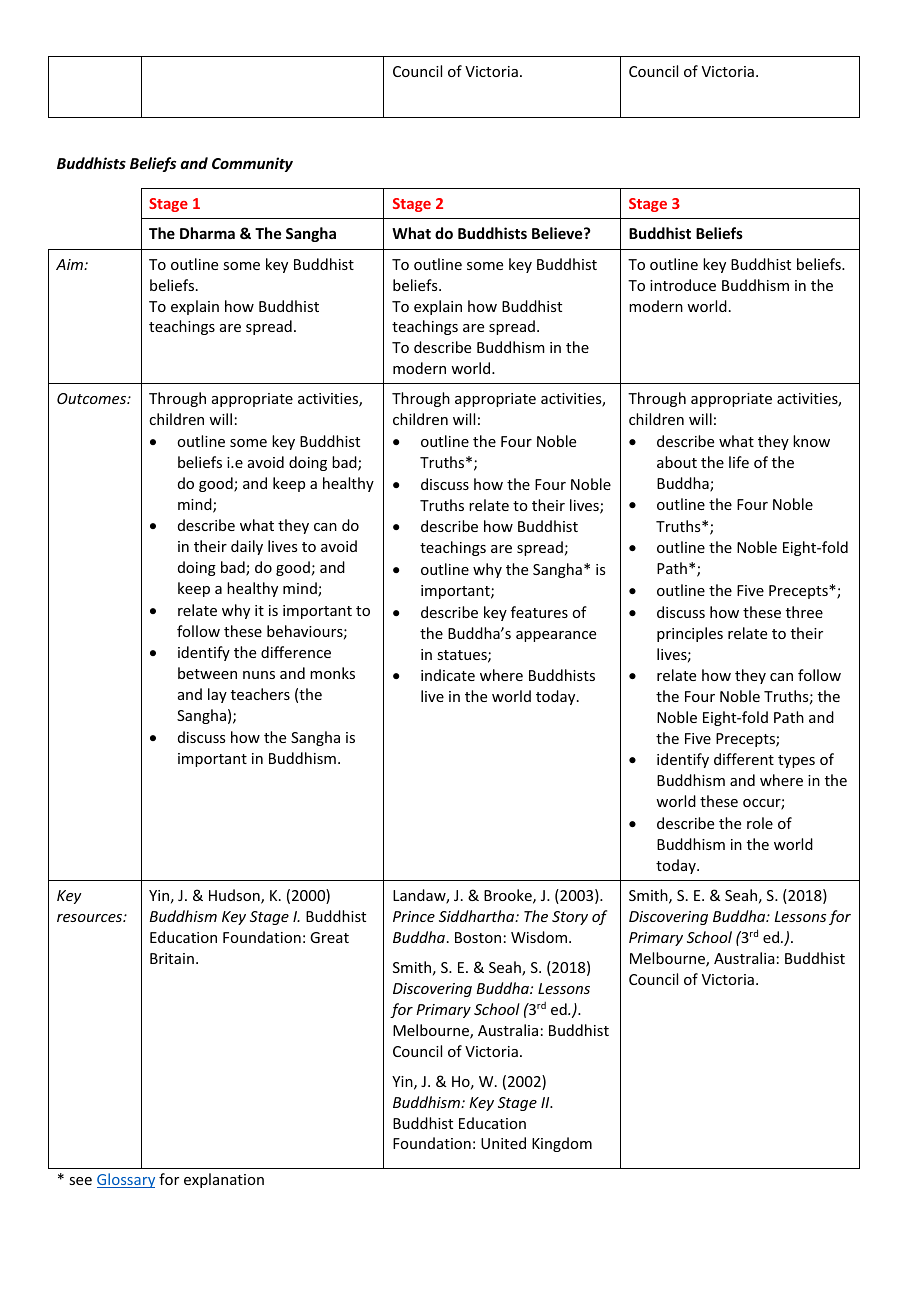 Image resolution: width=924 pixels, height=1308 pixels. What do you see at coordinates (414, 916) in the document?
I see `Prince` at bounding box center [414, 916].
